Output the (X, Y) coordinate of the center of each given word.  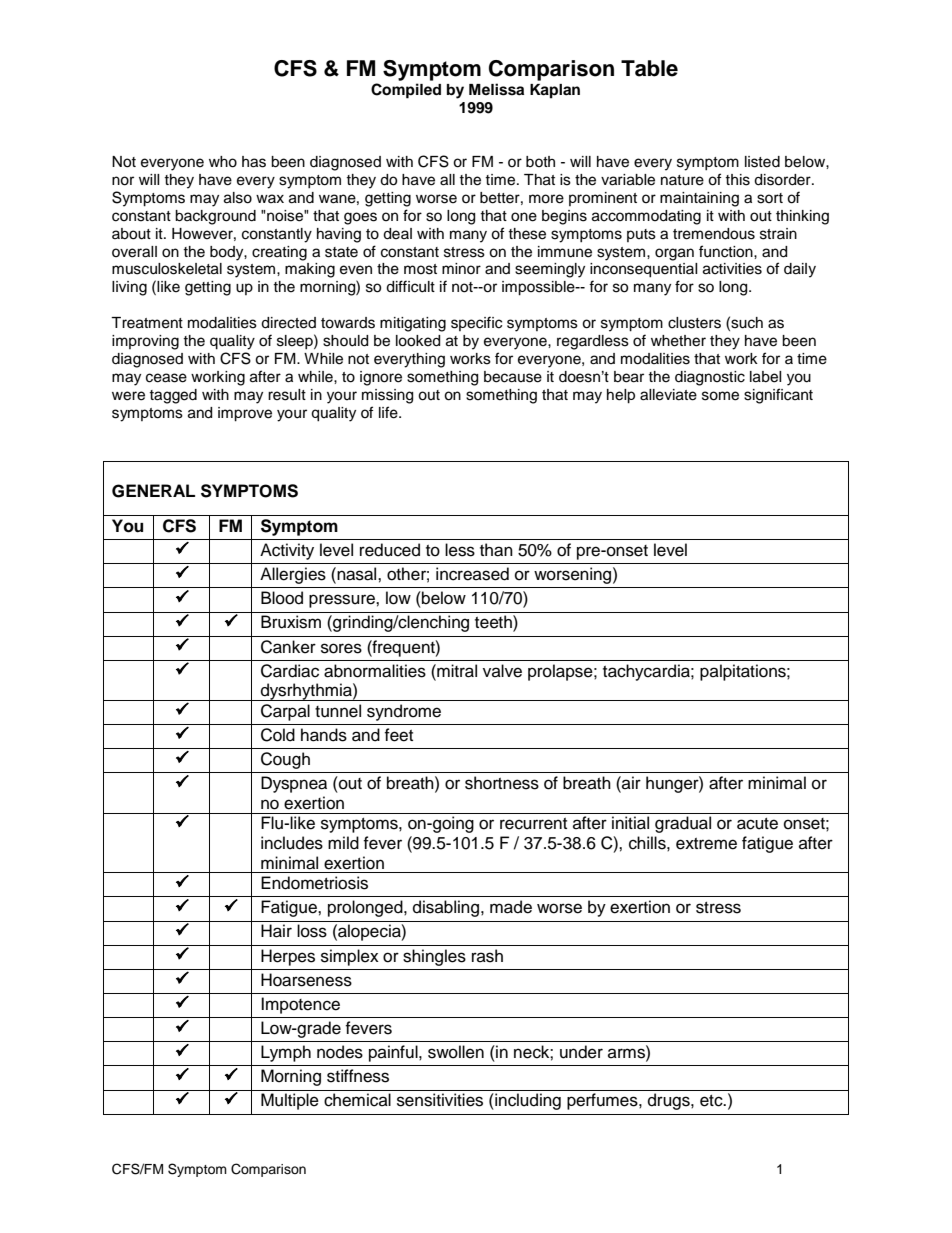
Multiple (290, 1101)
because (513, 377)
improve (245, 414)
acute (757, 824)
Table (649, 68)
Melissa (496, 89)
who (223, 162)
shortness (502, 783)
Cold (278, 735)
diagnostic (710, 378)
